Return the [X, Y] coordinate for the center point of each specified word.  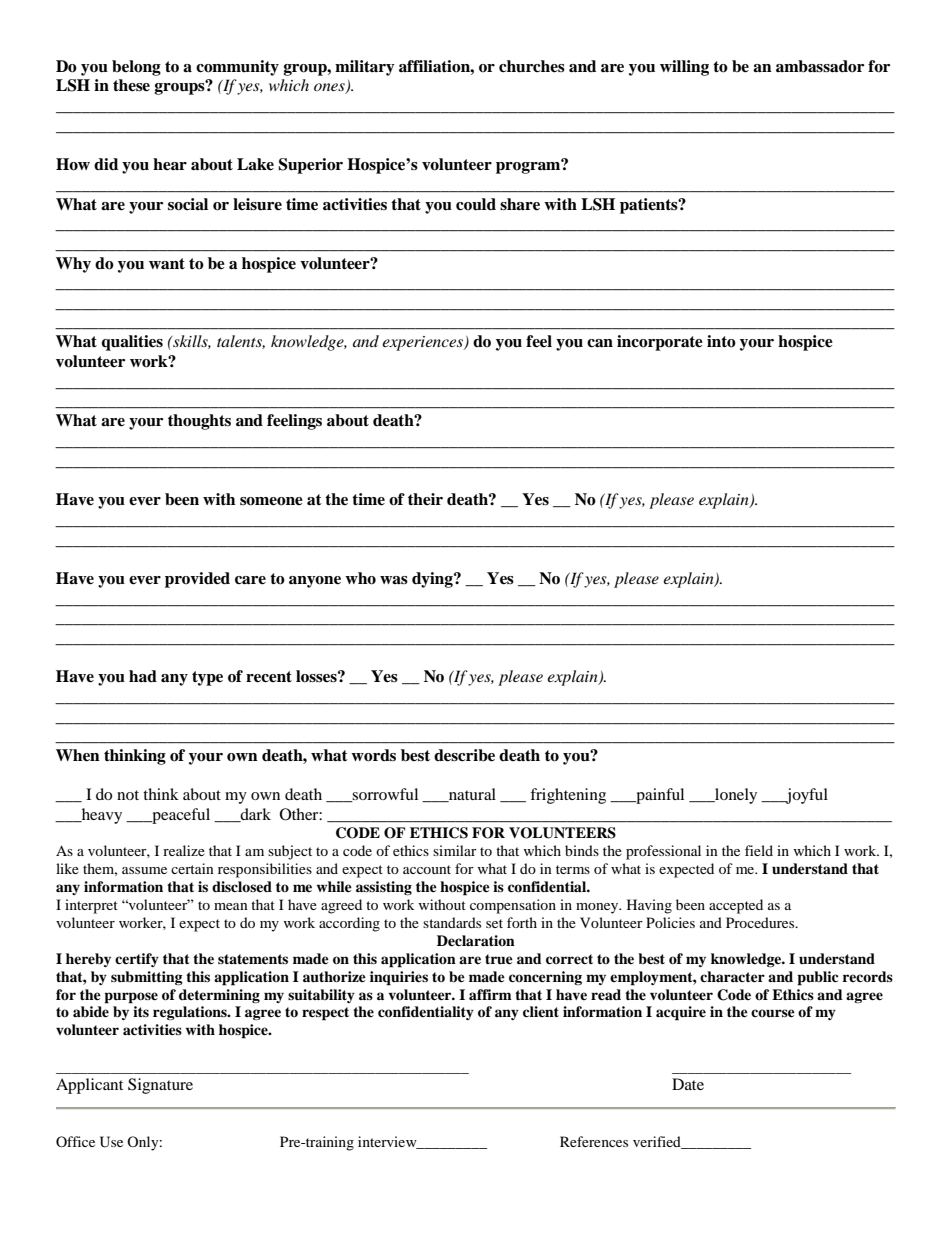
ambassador [820, 66]
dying [433, 580]
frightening [568, 796]
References [594, 1141]
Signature [160, 1086]
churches [532, 66]
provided [197, 580]
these [131, 85]
